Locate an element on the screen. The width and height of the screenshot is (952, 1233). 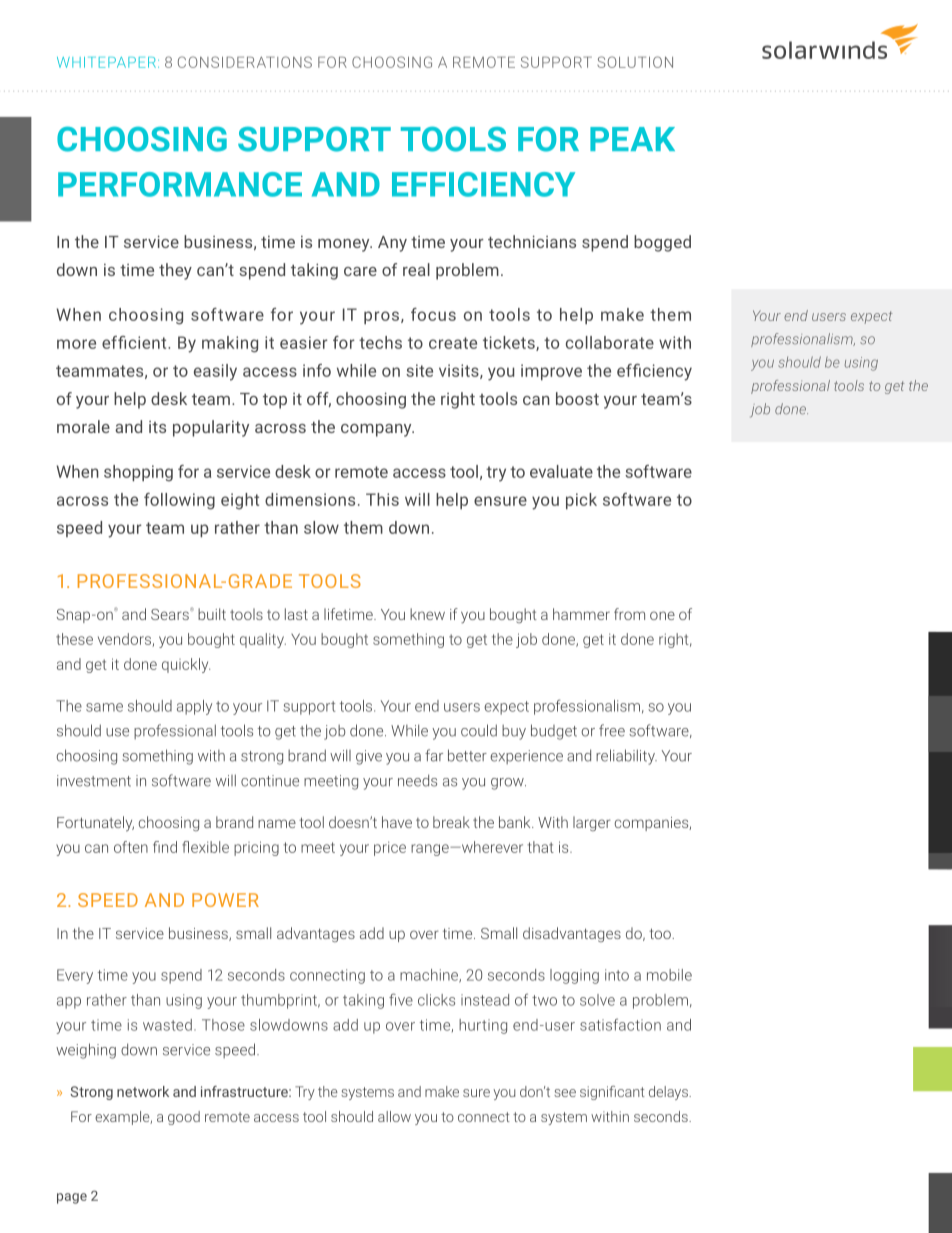
SOLUTION is located at coordinates (635, 62).
